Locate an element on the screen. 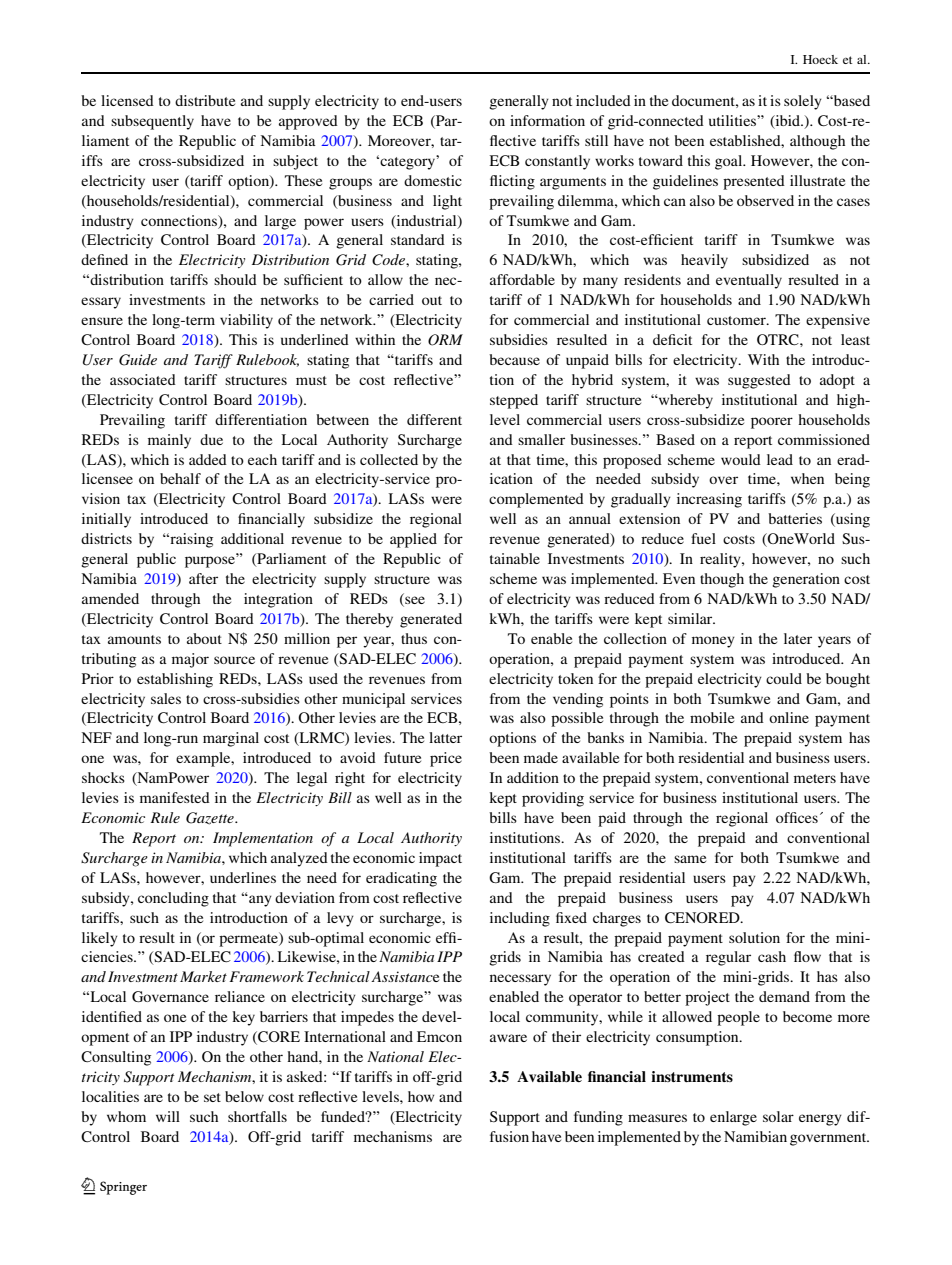 The width and height of the screenshot is (952, 1265). suggested is located at coordinates (759, 381).
